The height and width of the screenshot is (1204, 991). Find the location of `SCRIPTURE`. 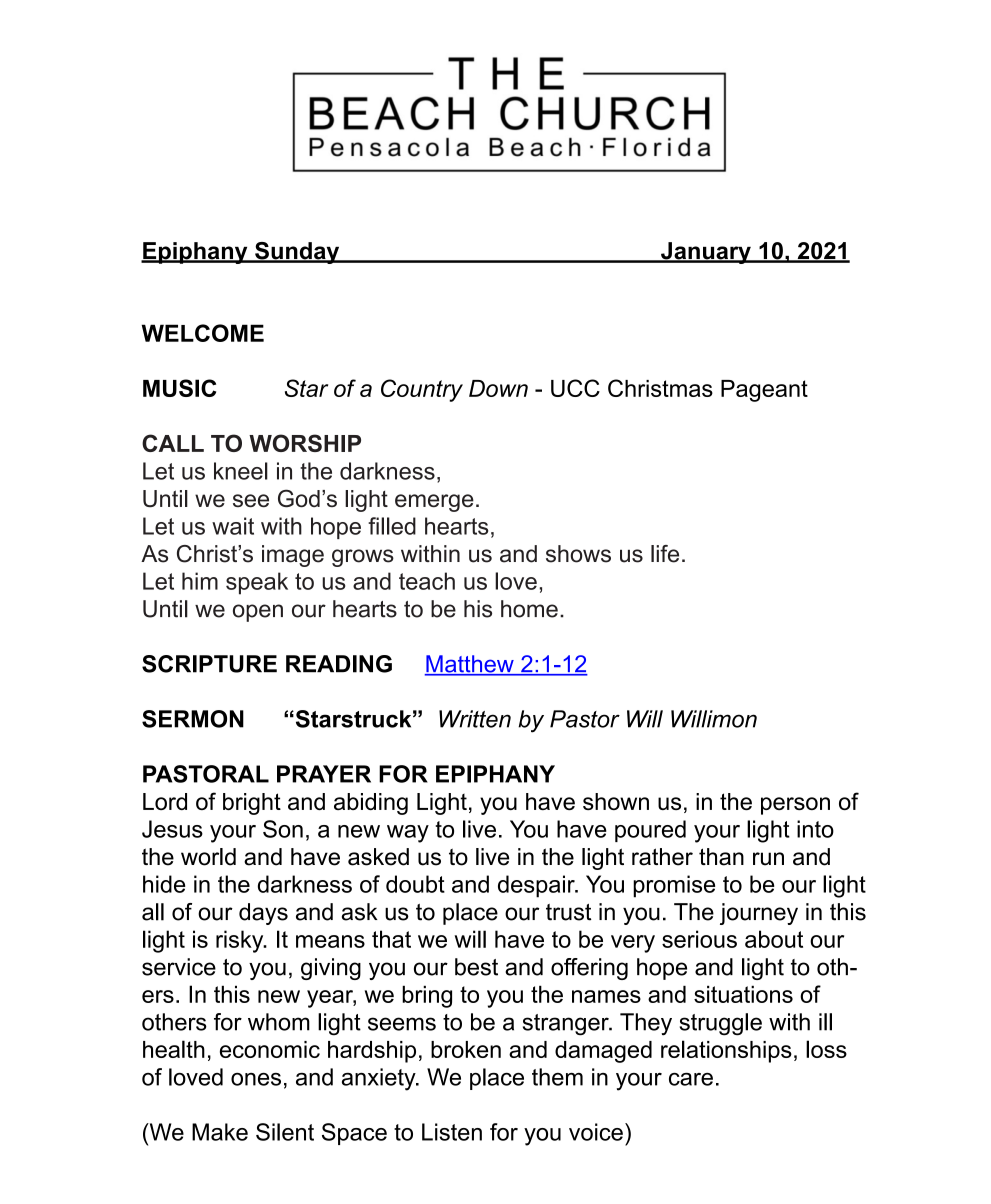

SCRIPTURE is located at coordinates (209, 664).
